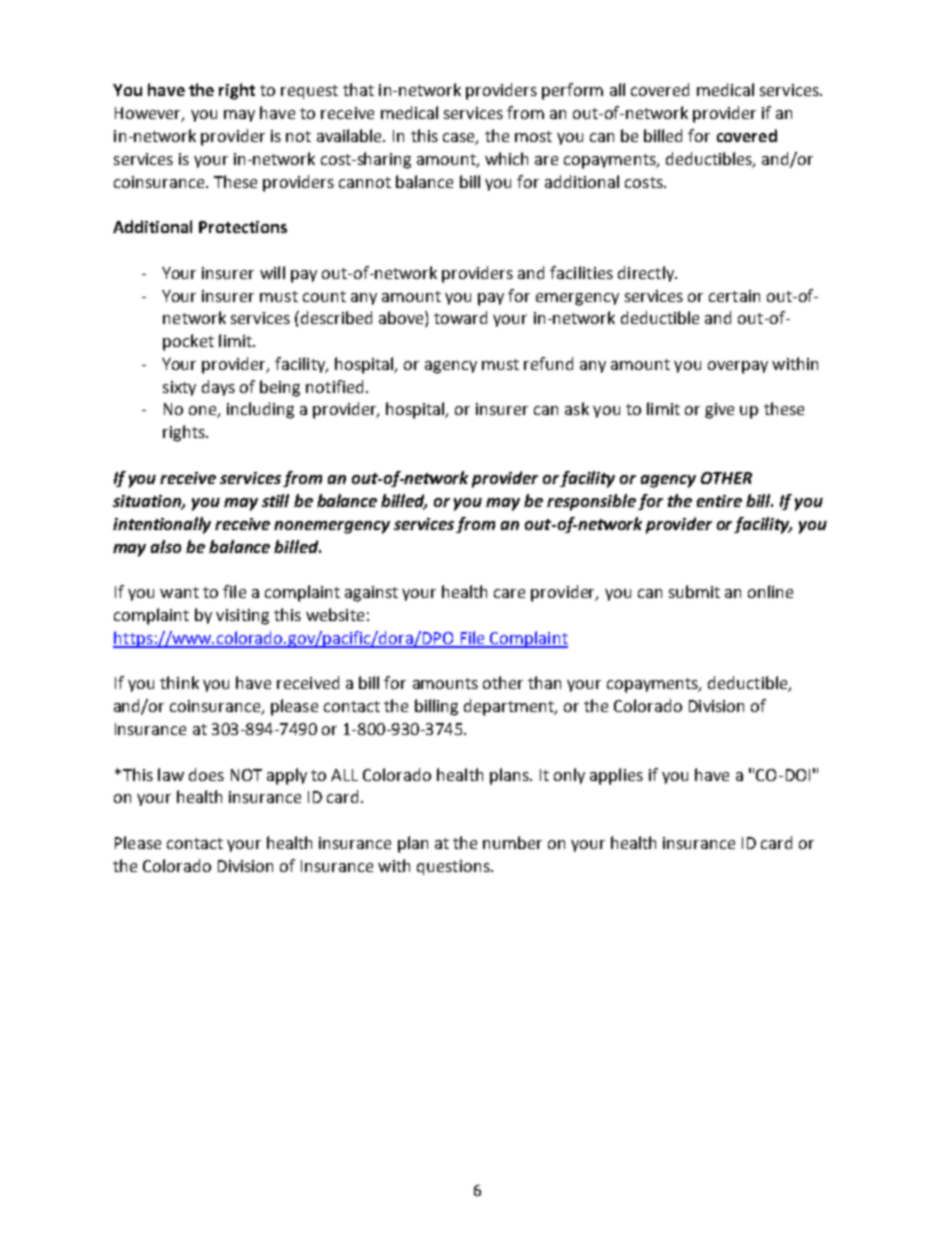 The height and width of the screenshot is (1233, 952). What do you see at coordinates (572, 91) in the screenshot?
I see `perform` at bounding box center [572, 91].
